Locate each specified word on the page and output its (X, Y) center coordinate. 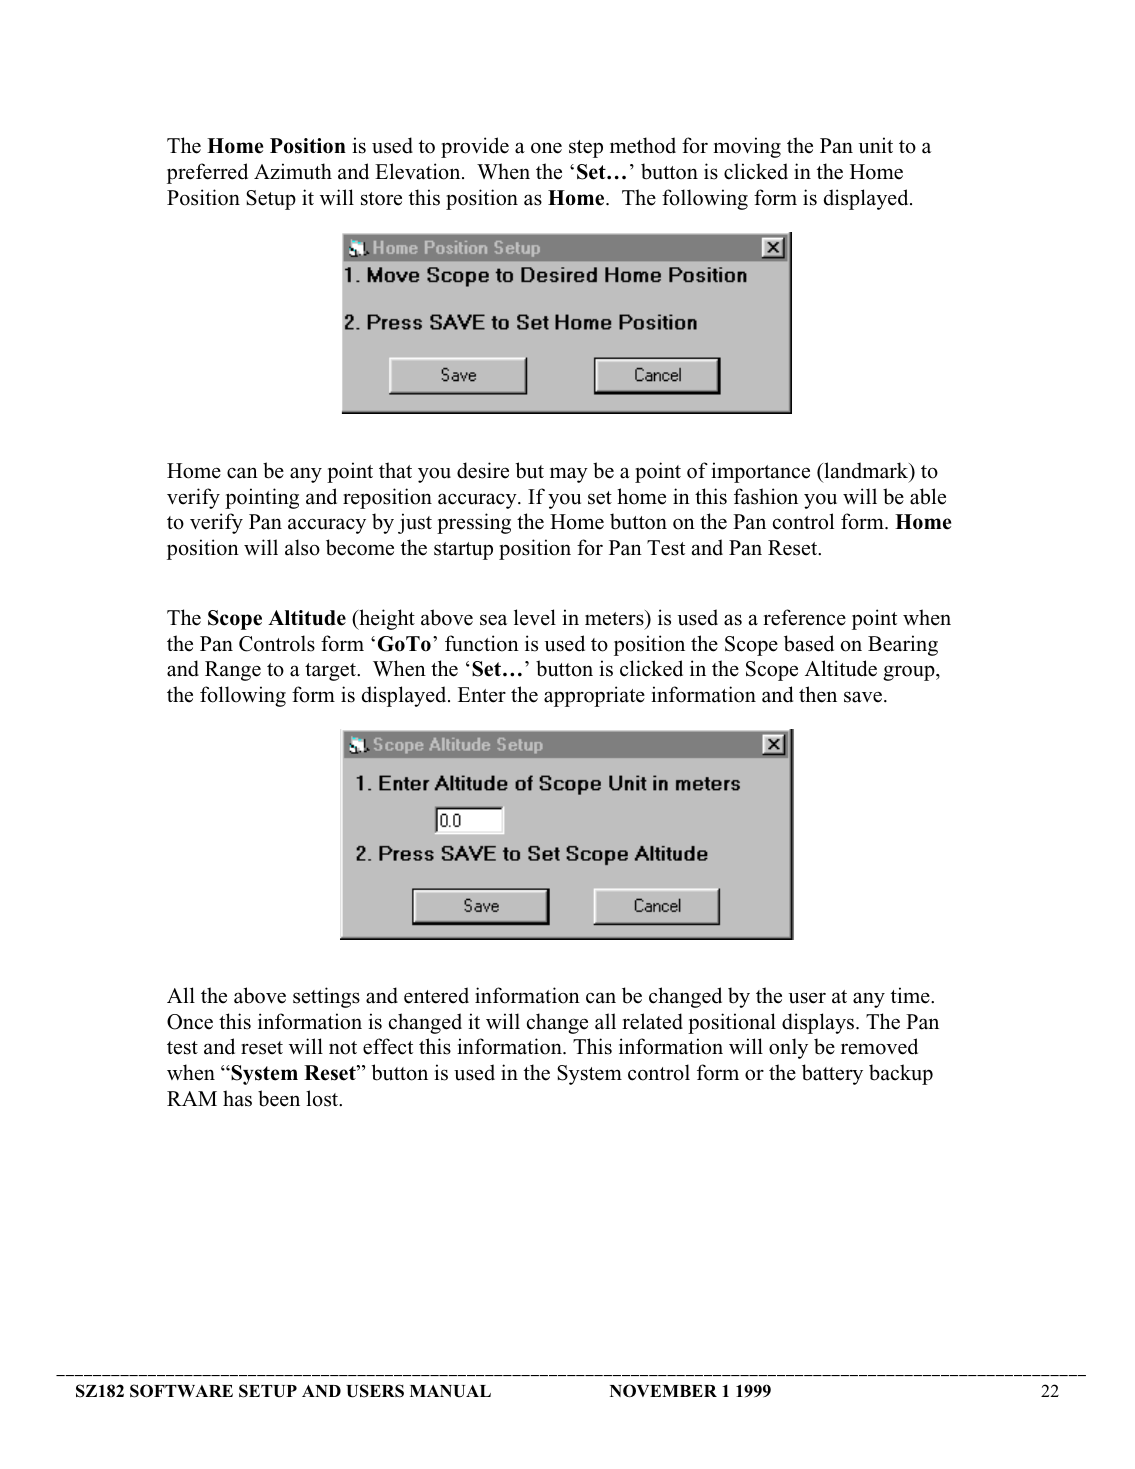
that (395, 470)
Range (233, 671)
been (279, 1098)
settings (326, 997)
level (535, 617)
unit (876, 145)
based (809, 643)
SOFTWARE (181, 1391)
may (569, 475)
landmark (866, 471)
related (652, 1021)
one (546, 148)
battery (832, 1074)
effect (388, 1046)
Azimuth (293, 171)
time (911, 995)
